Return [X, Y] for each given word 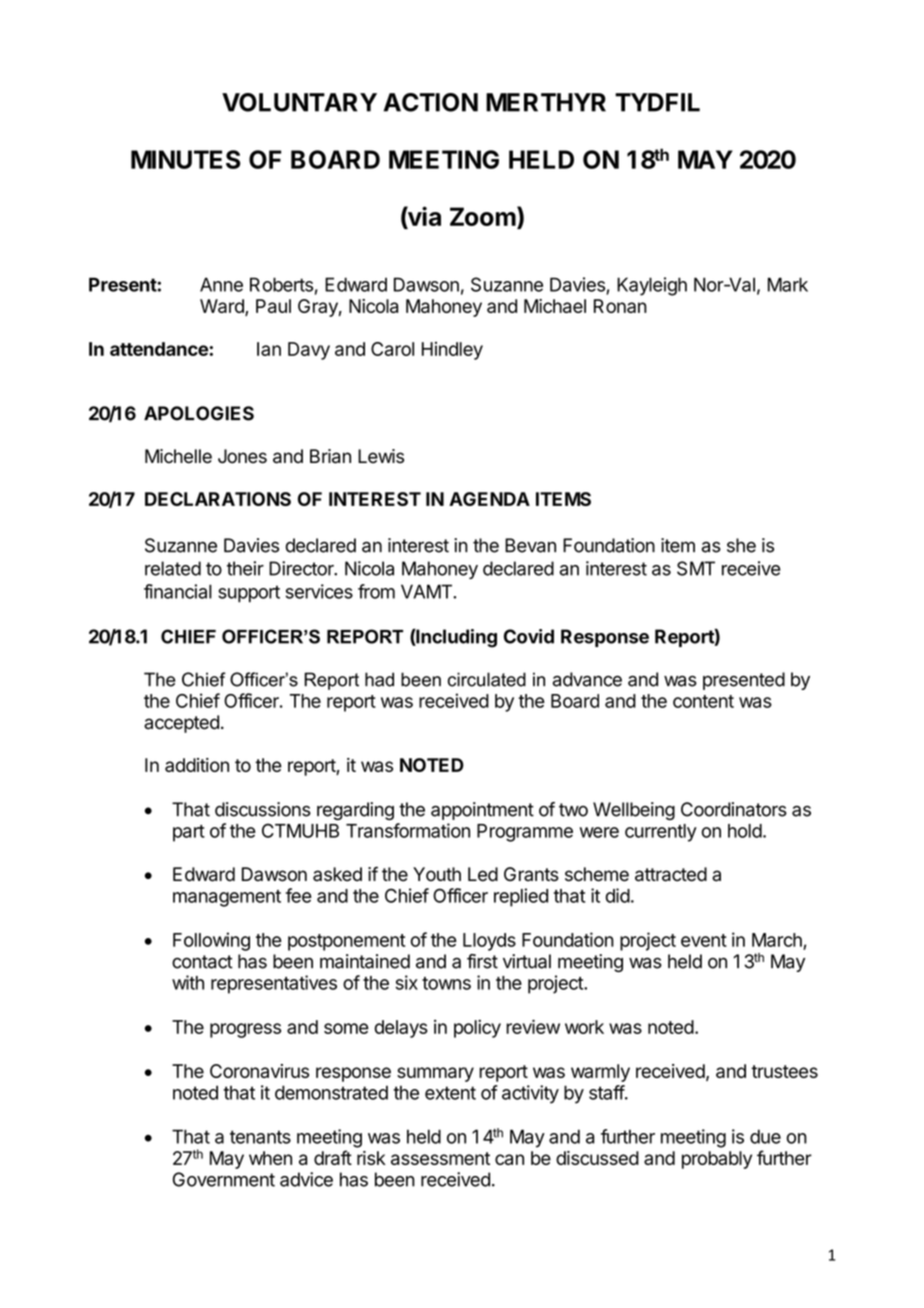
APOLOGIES [199, 413]
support [249, 594]
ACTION [430, 102]
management [227, 898]
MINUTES [186, 159]
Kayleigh [652, 286]
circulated [487, 679]
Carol [392, 349]
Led [483, 874]
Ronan [620, 306]
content [703, 701]
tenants [260, 1137]
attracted [671, 874]
